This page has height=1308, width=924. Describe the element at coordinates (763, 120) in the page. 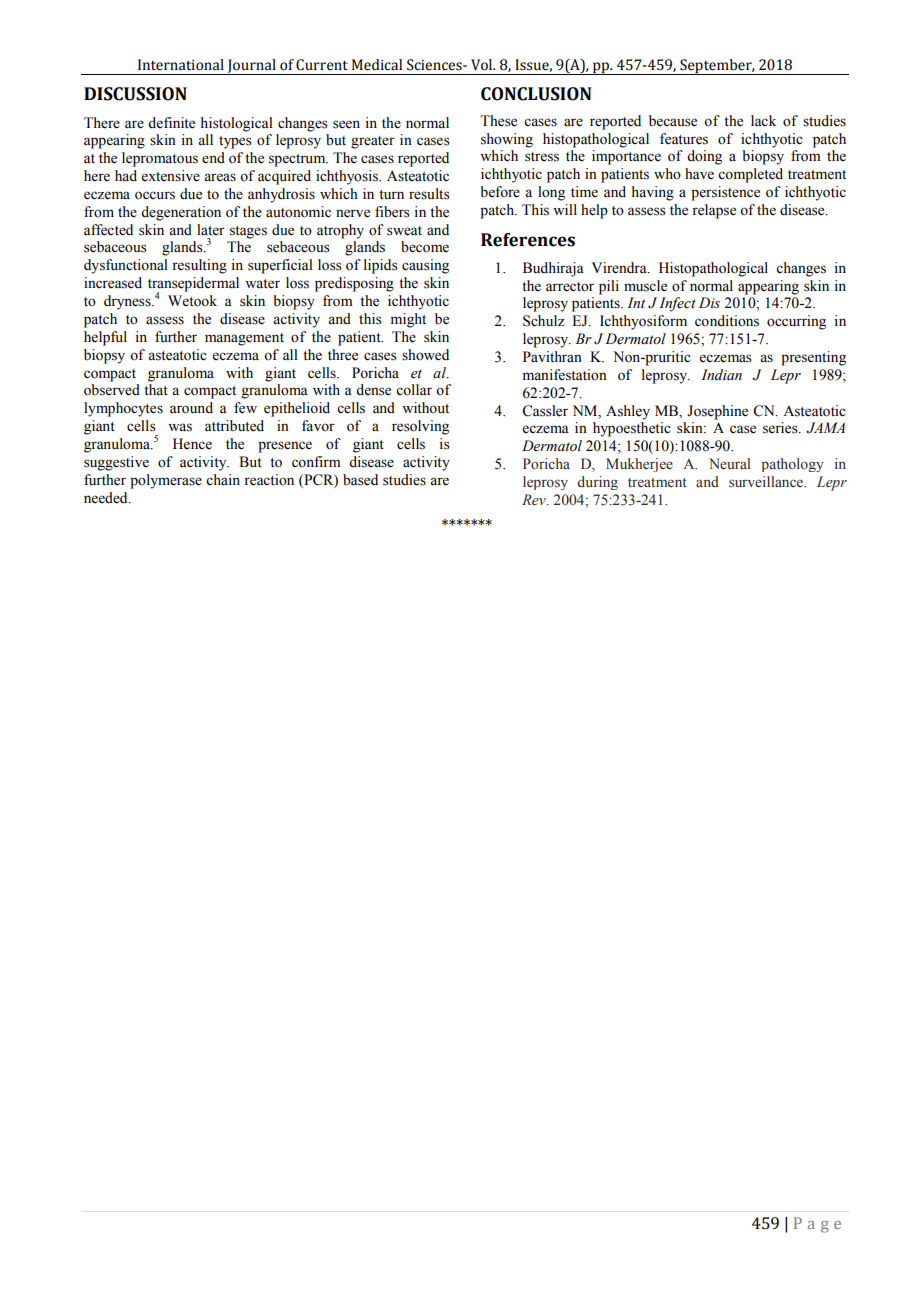

I see `lack` at that location.
